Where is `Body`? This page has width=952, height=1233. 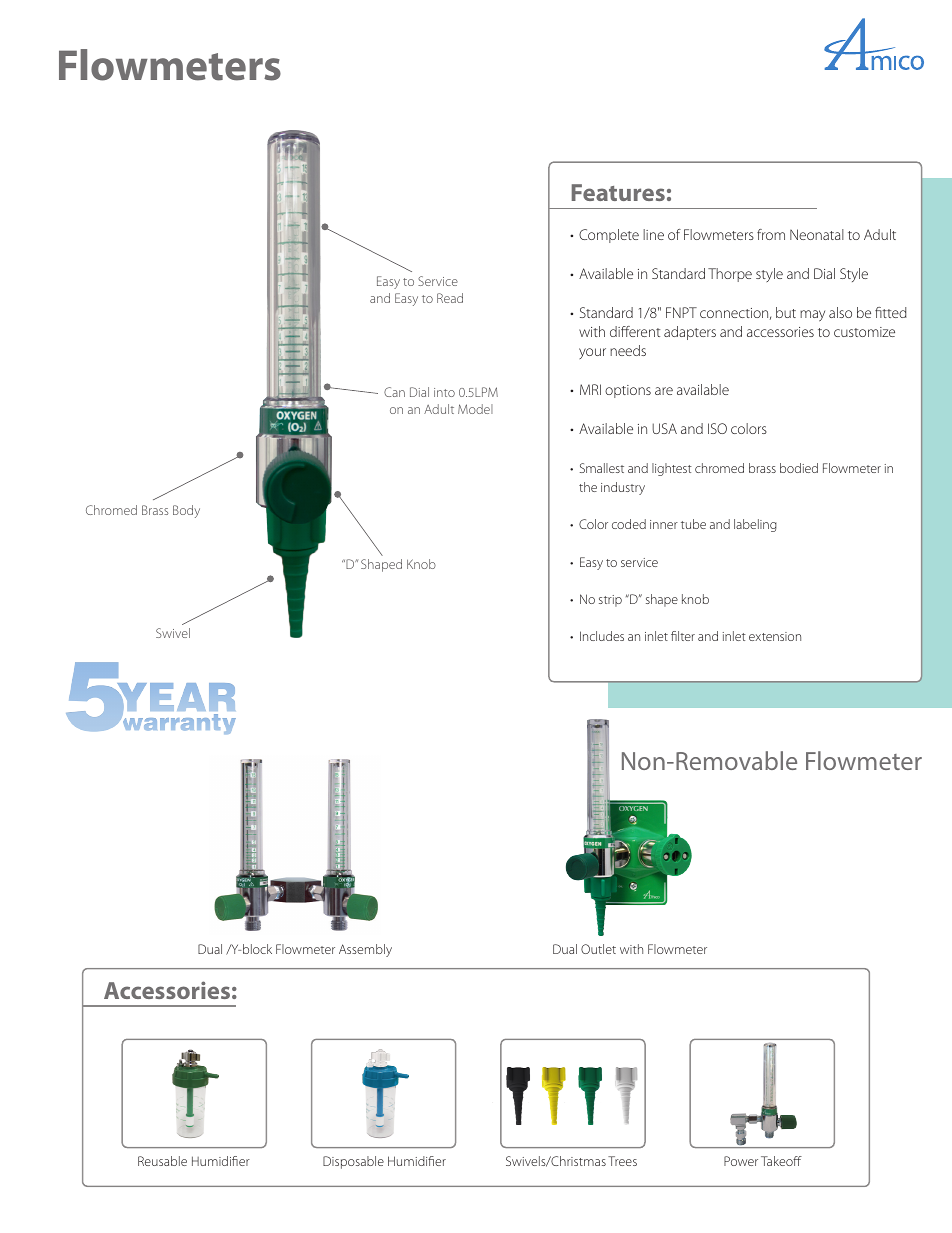 Body is located at coordinates (186, 511).
